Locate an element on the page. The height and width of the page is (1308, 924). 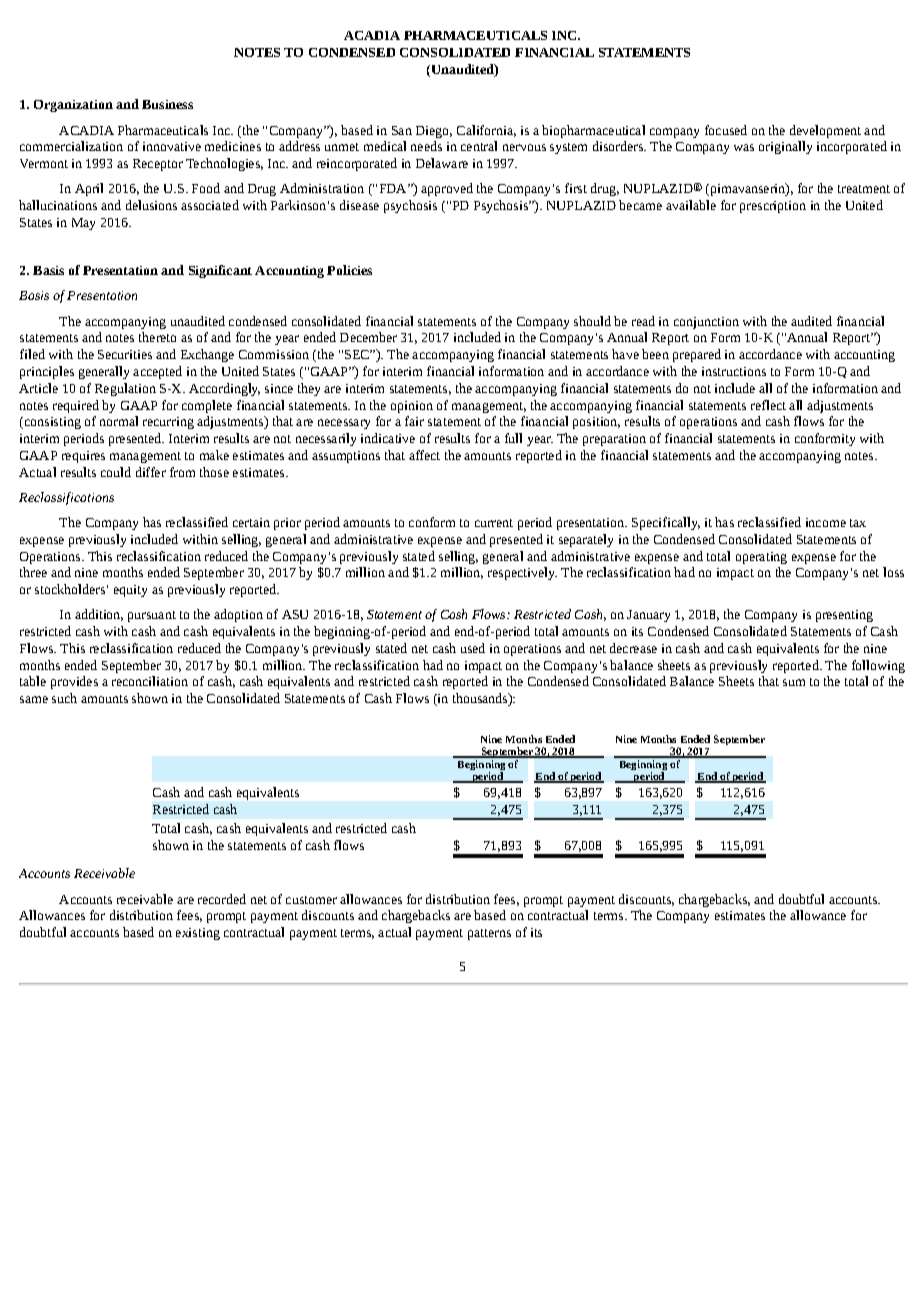
central is located at coordinates (479, 146).
